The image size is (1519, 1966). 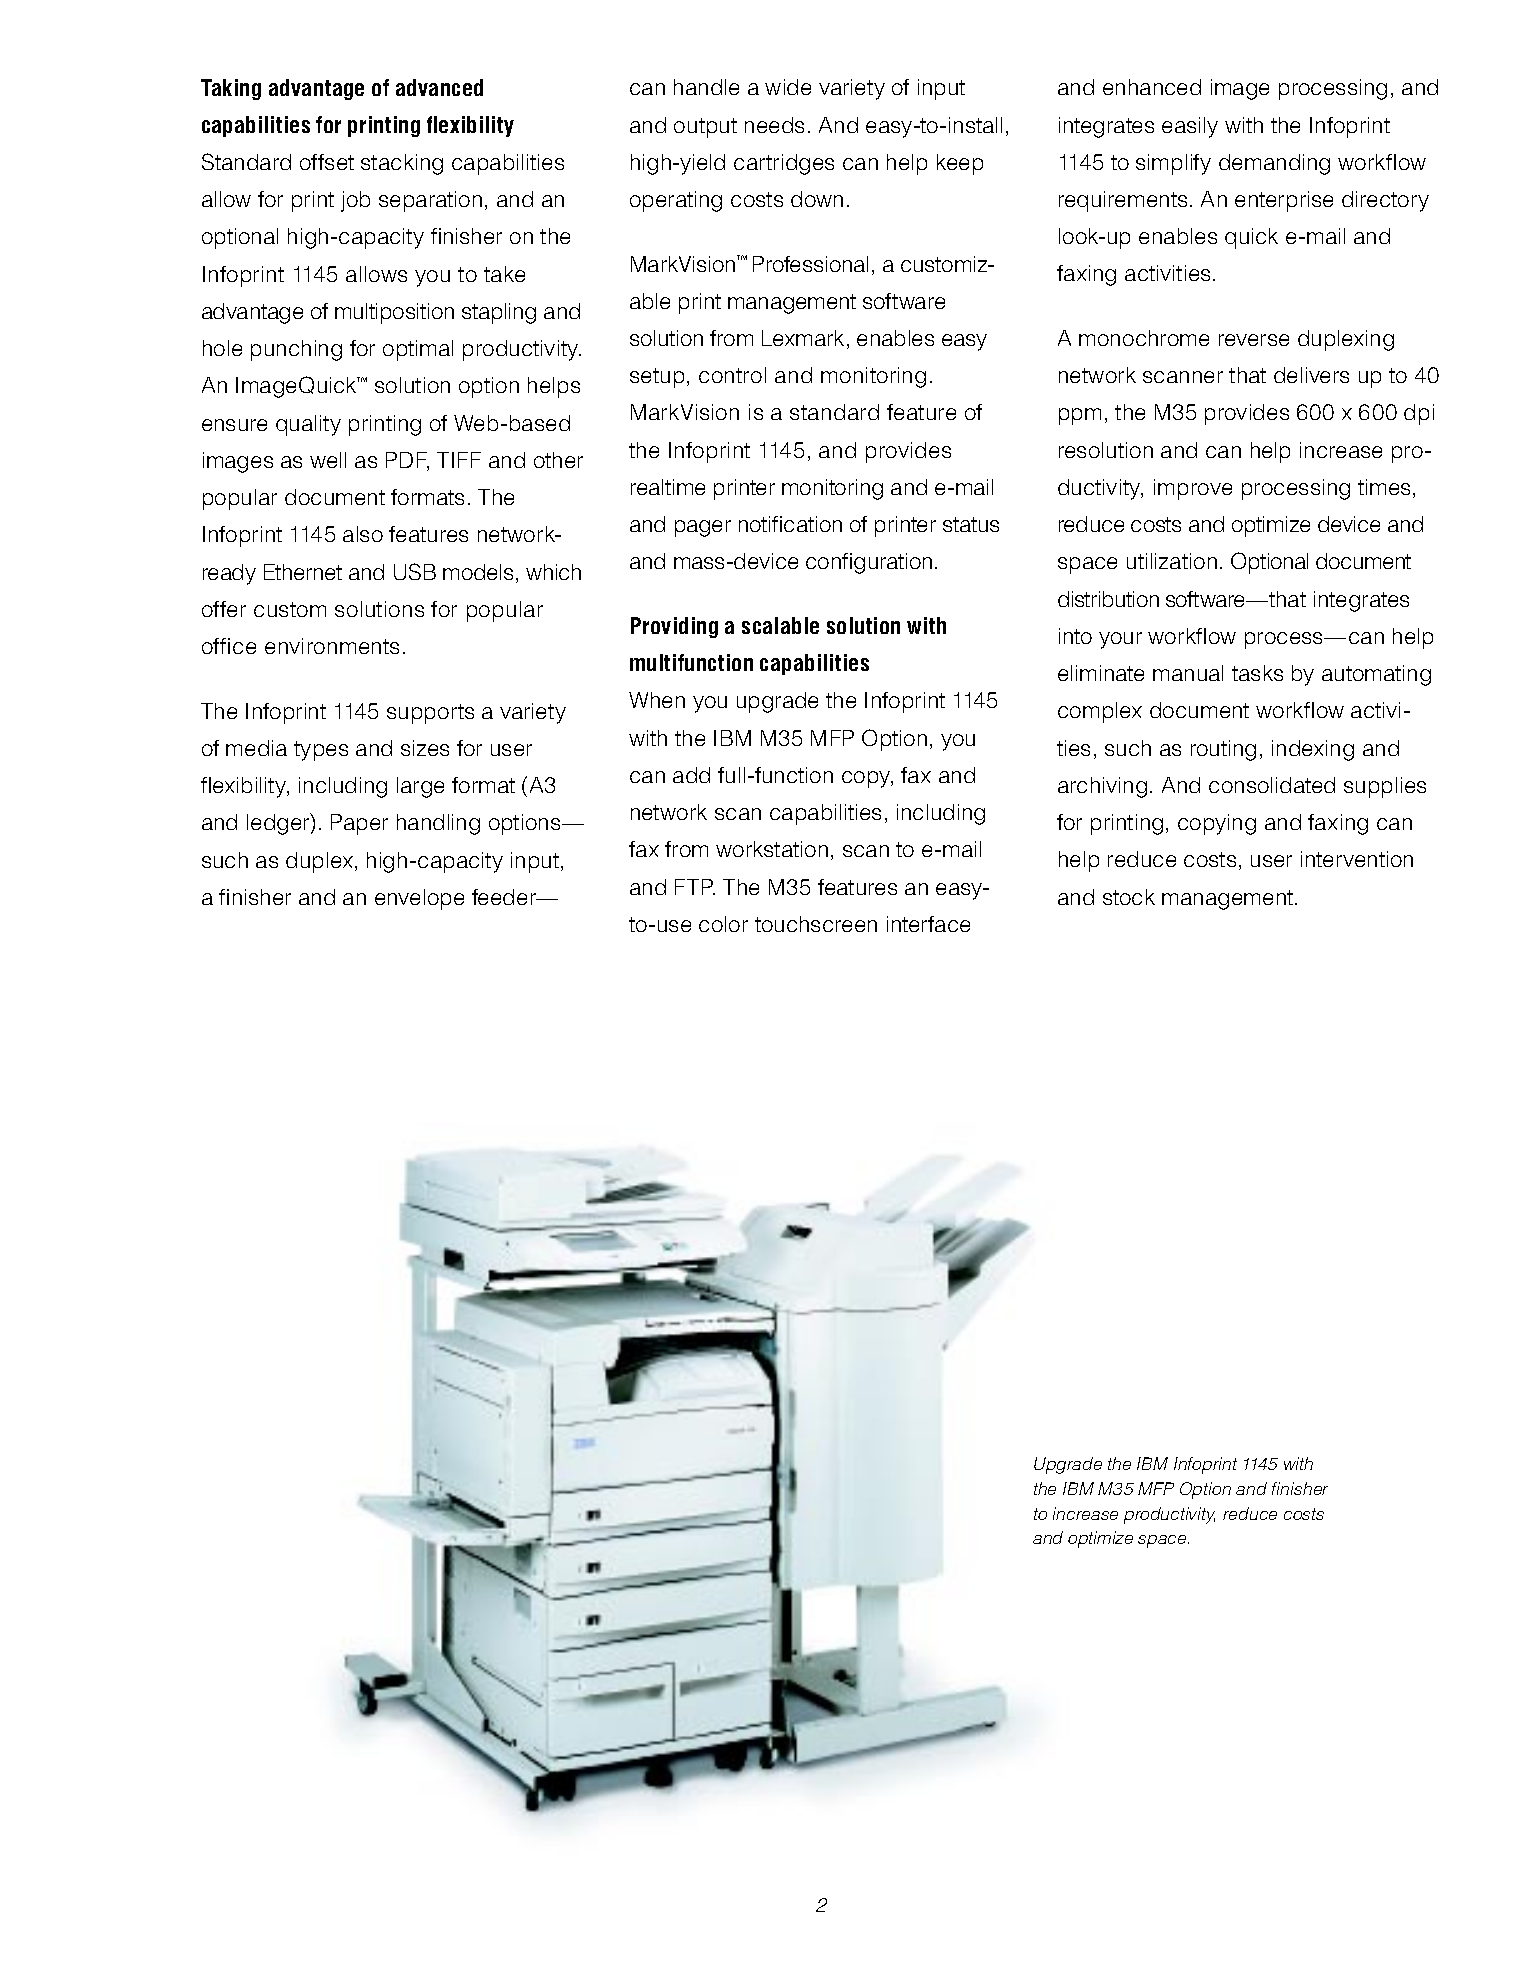 I want to click on control, so click(x=732, y=375).
